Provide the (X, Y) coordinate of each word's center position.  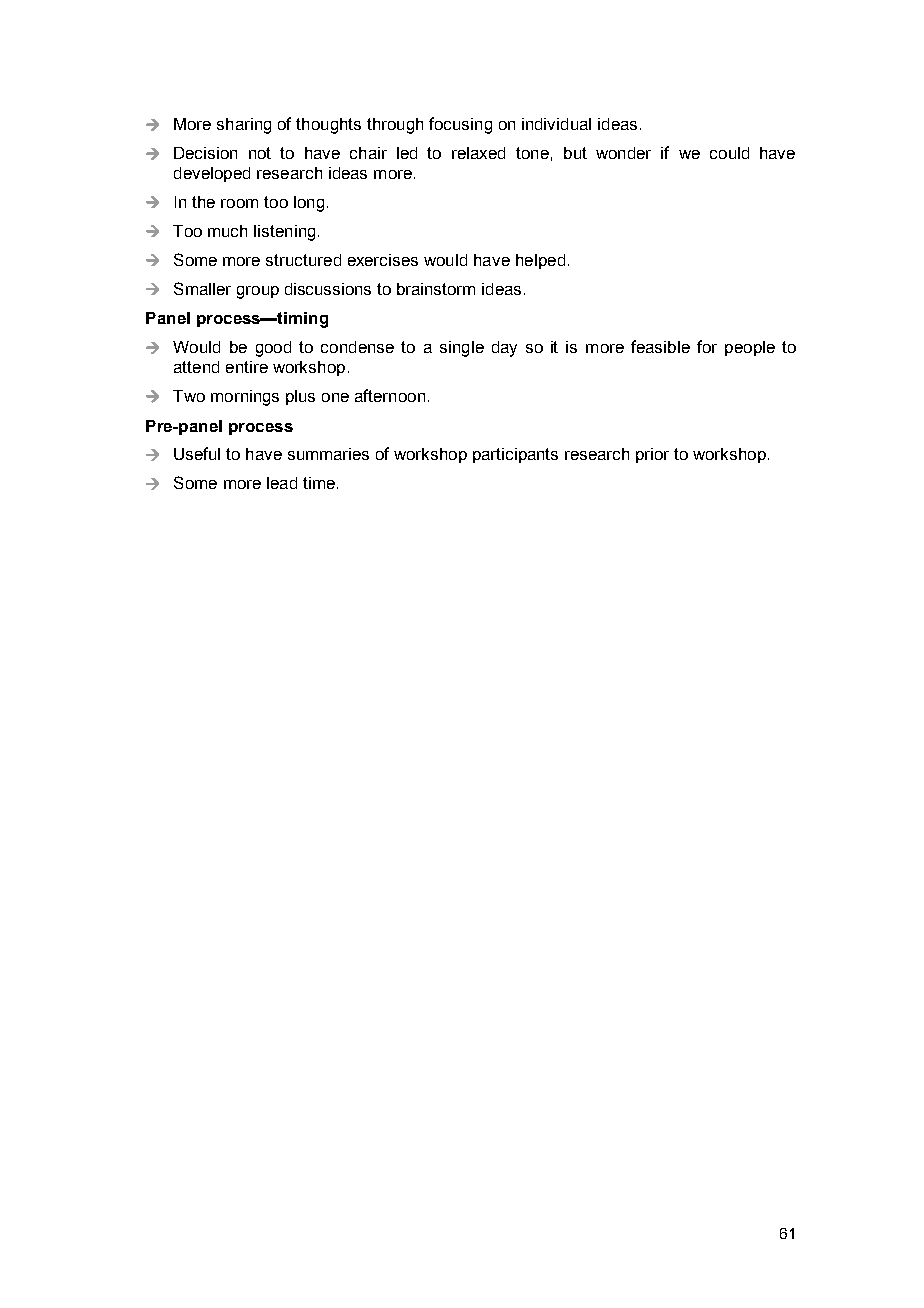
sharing (244, 126)
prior (652, 455)
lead (282, 483)
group (258, 292)
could (729, 153)
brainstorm (436, 289)
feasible (660, 346)
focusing (460, 125)
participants (515, 455)
